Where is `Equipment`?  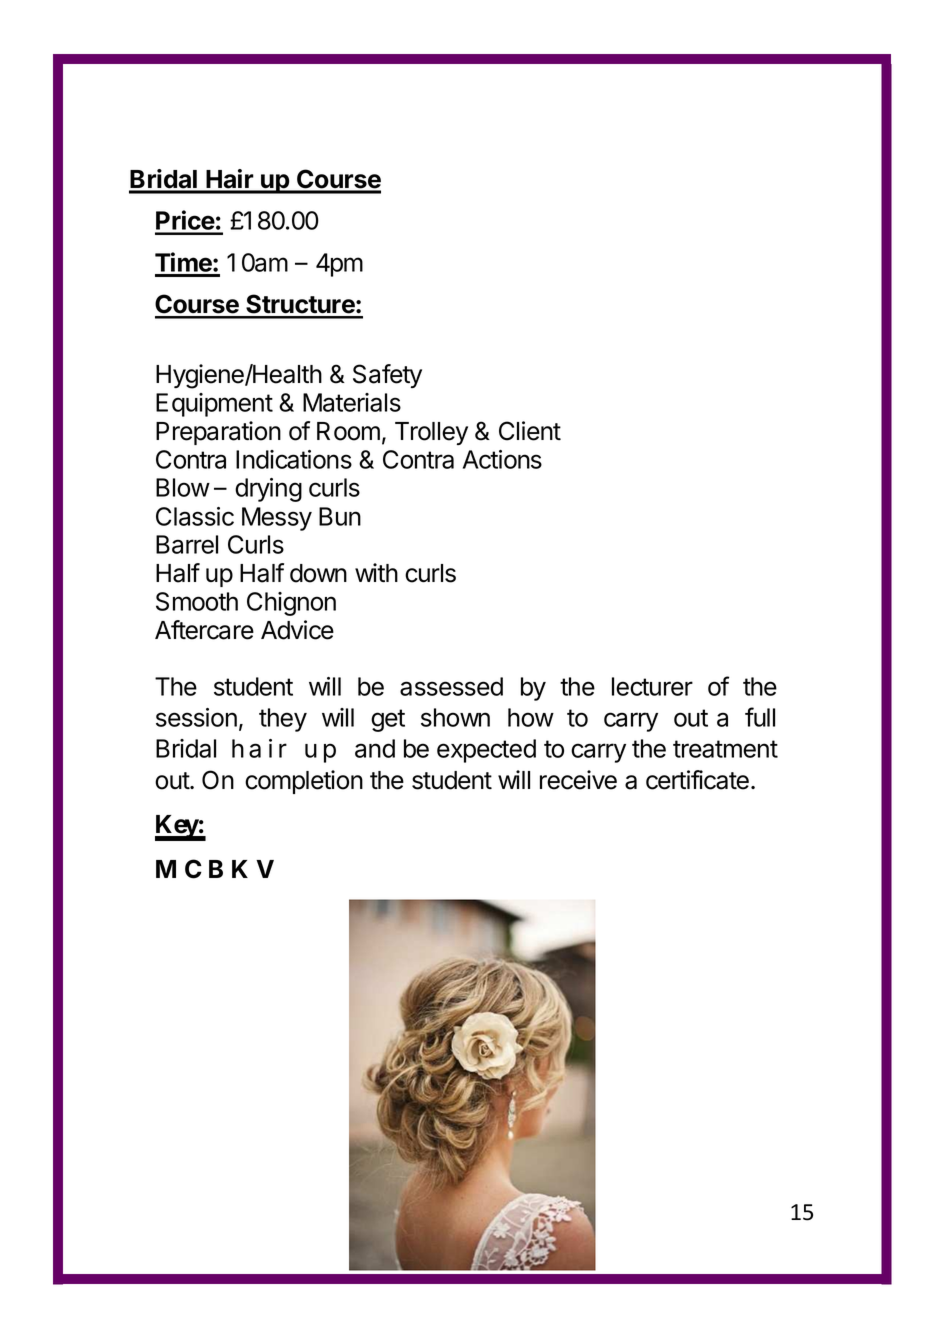
Equipment is located at coordinates (214, 405).
